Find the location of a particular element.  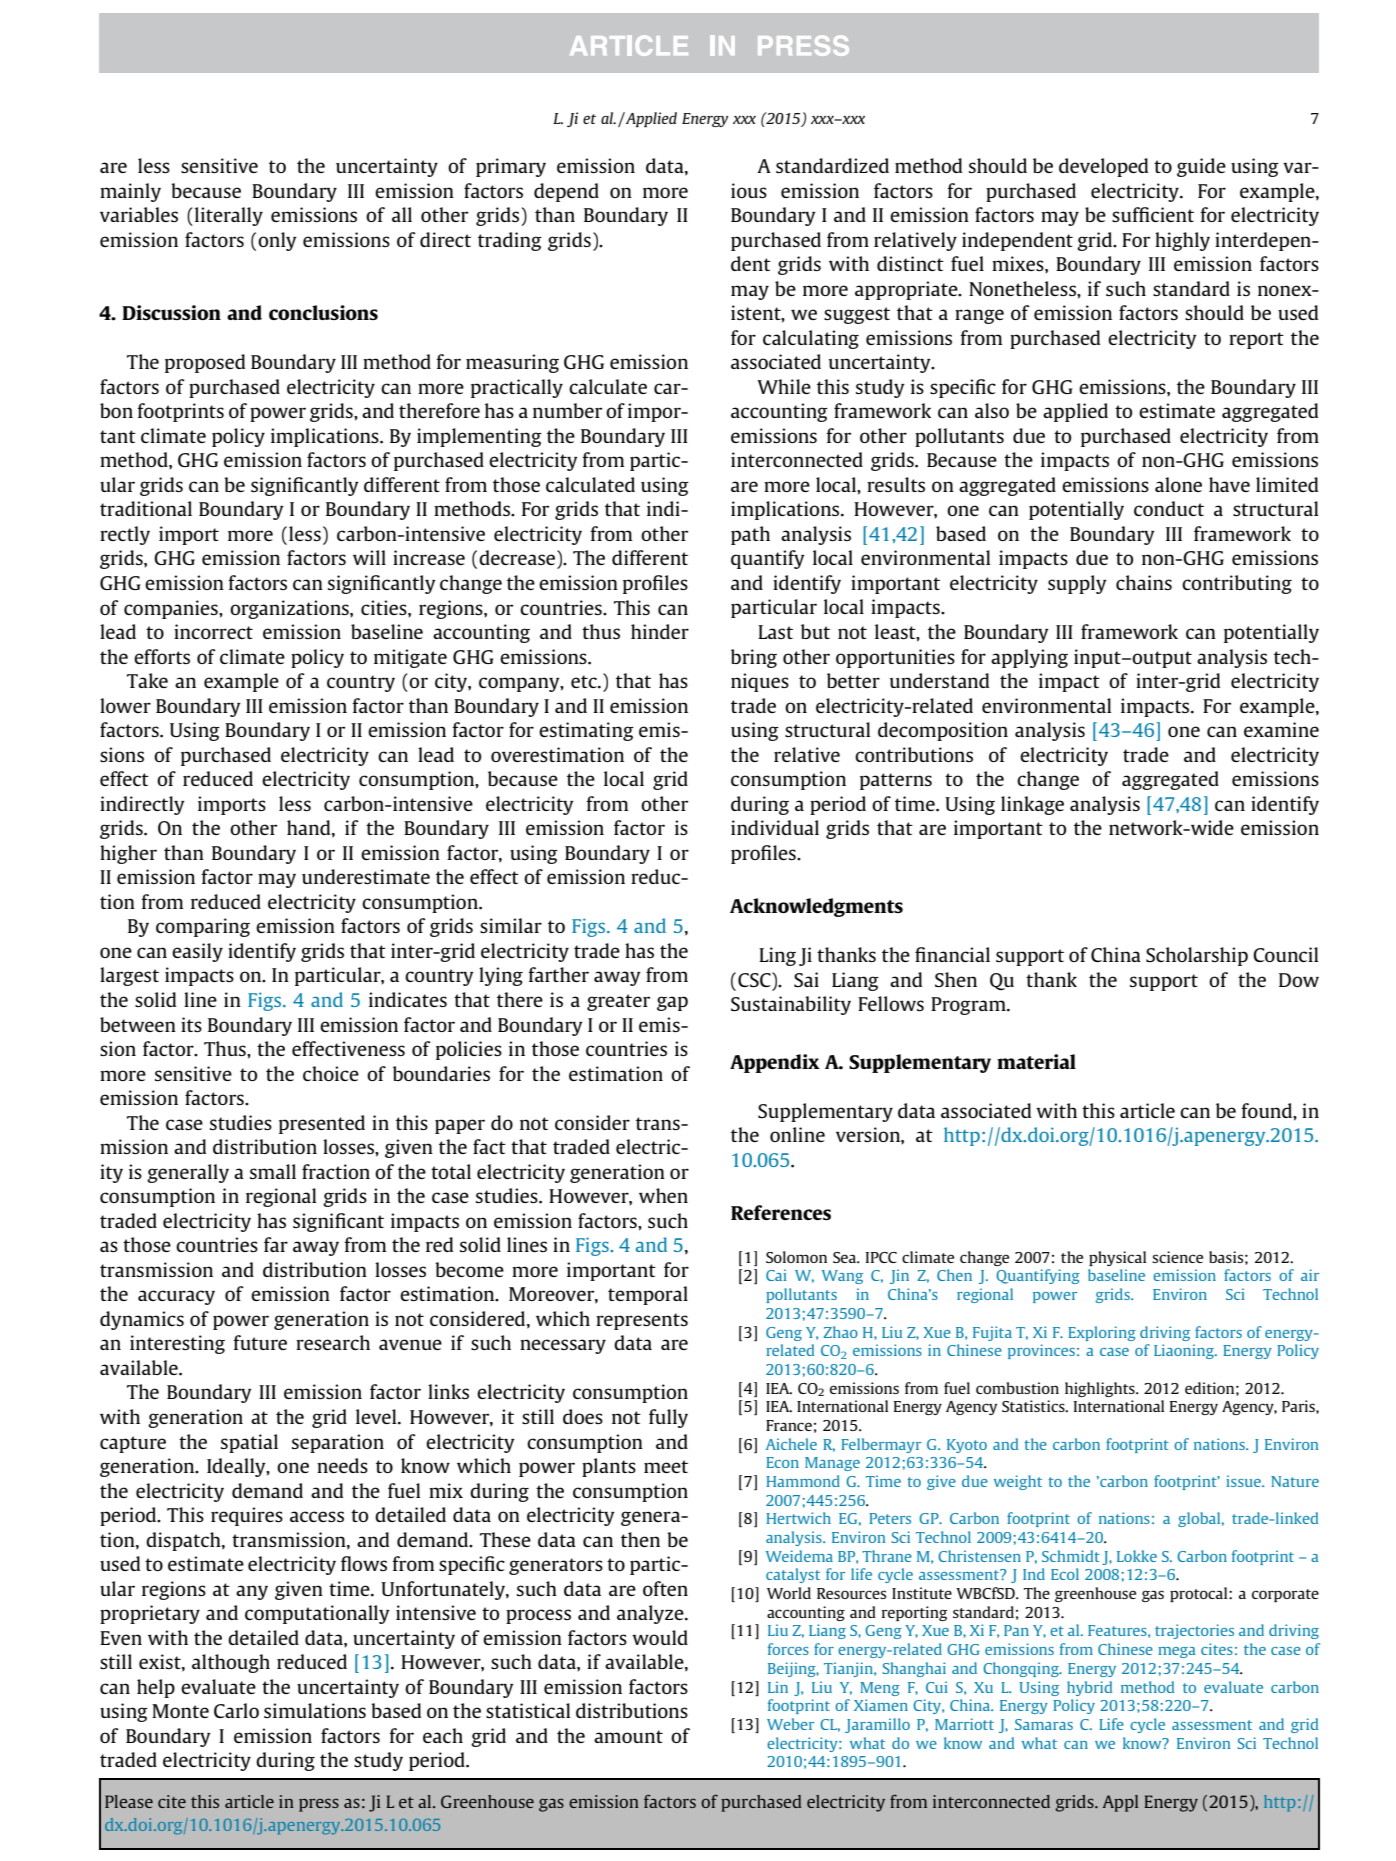

sufficient is located at coordinates (1153, 214).
